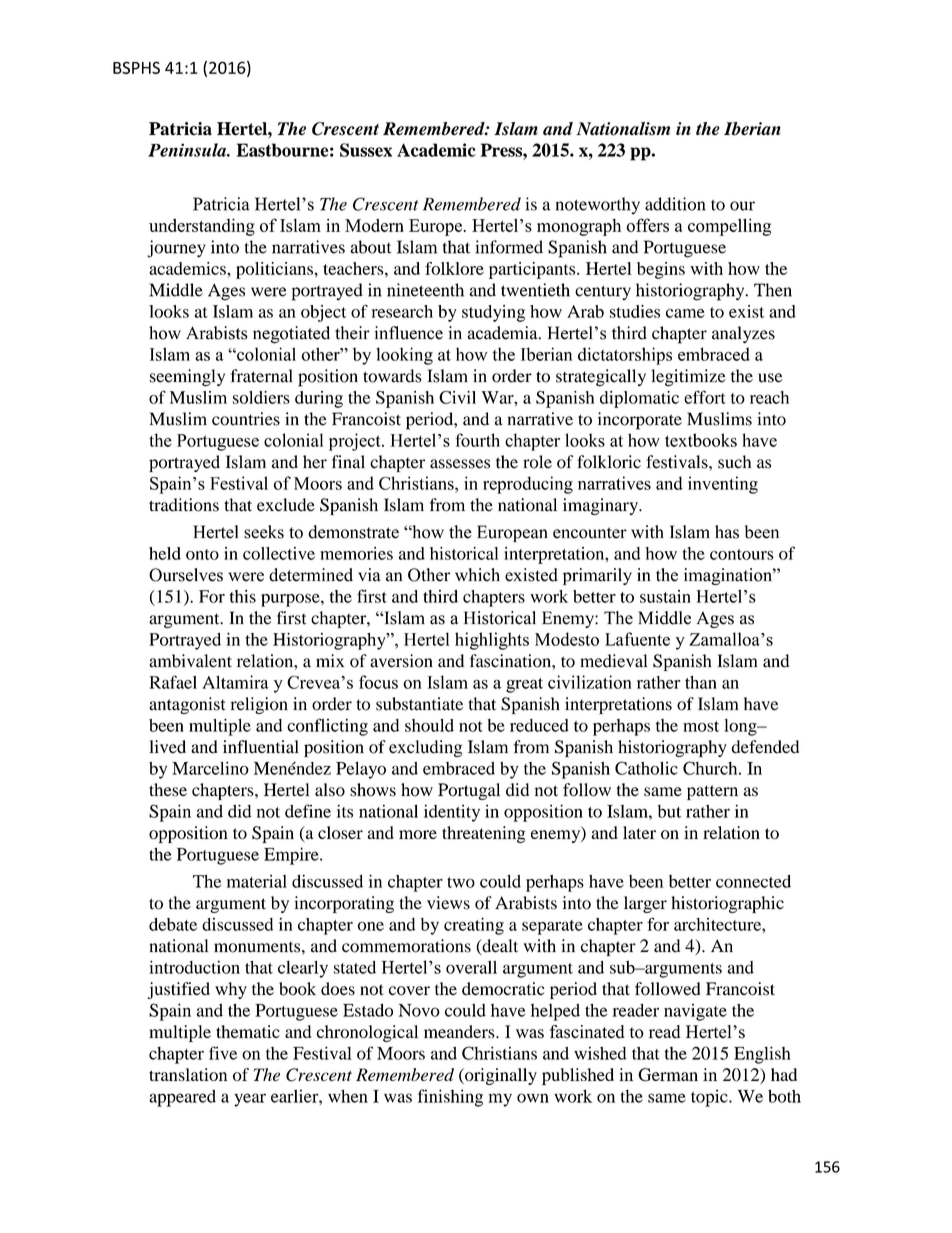  I want to click on understanding, so click(202, 227).
